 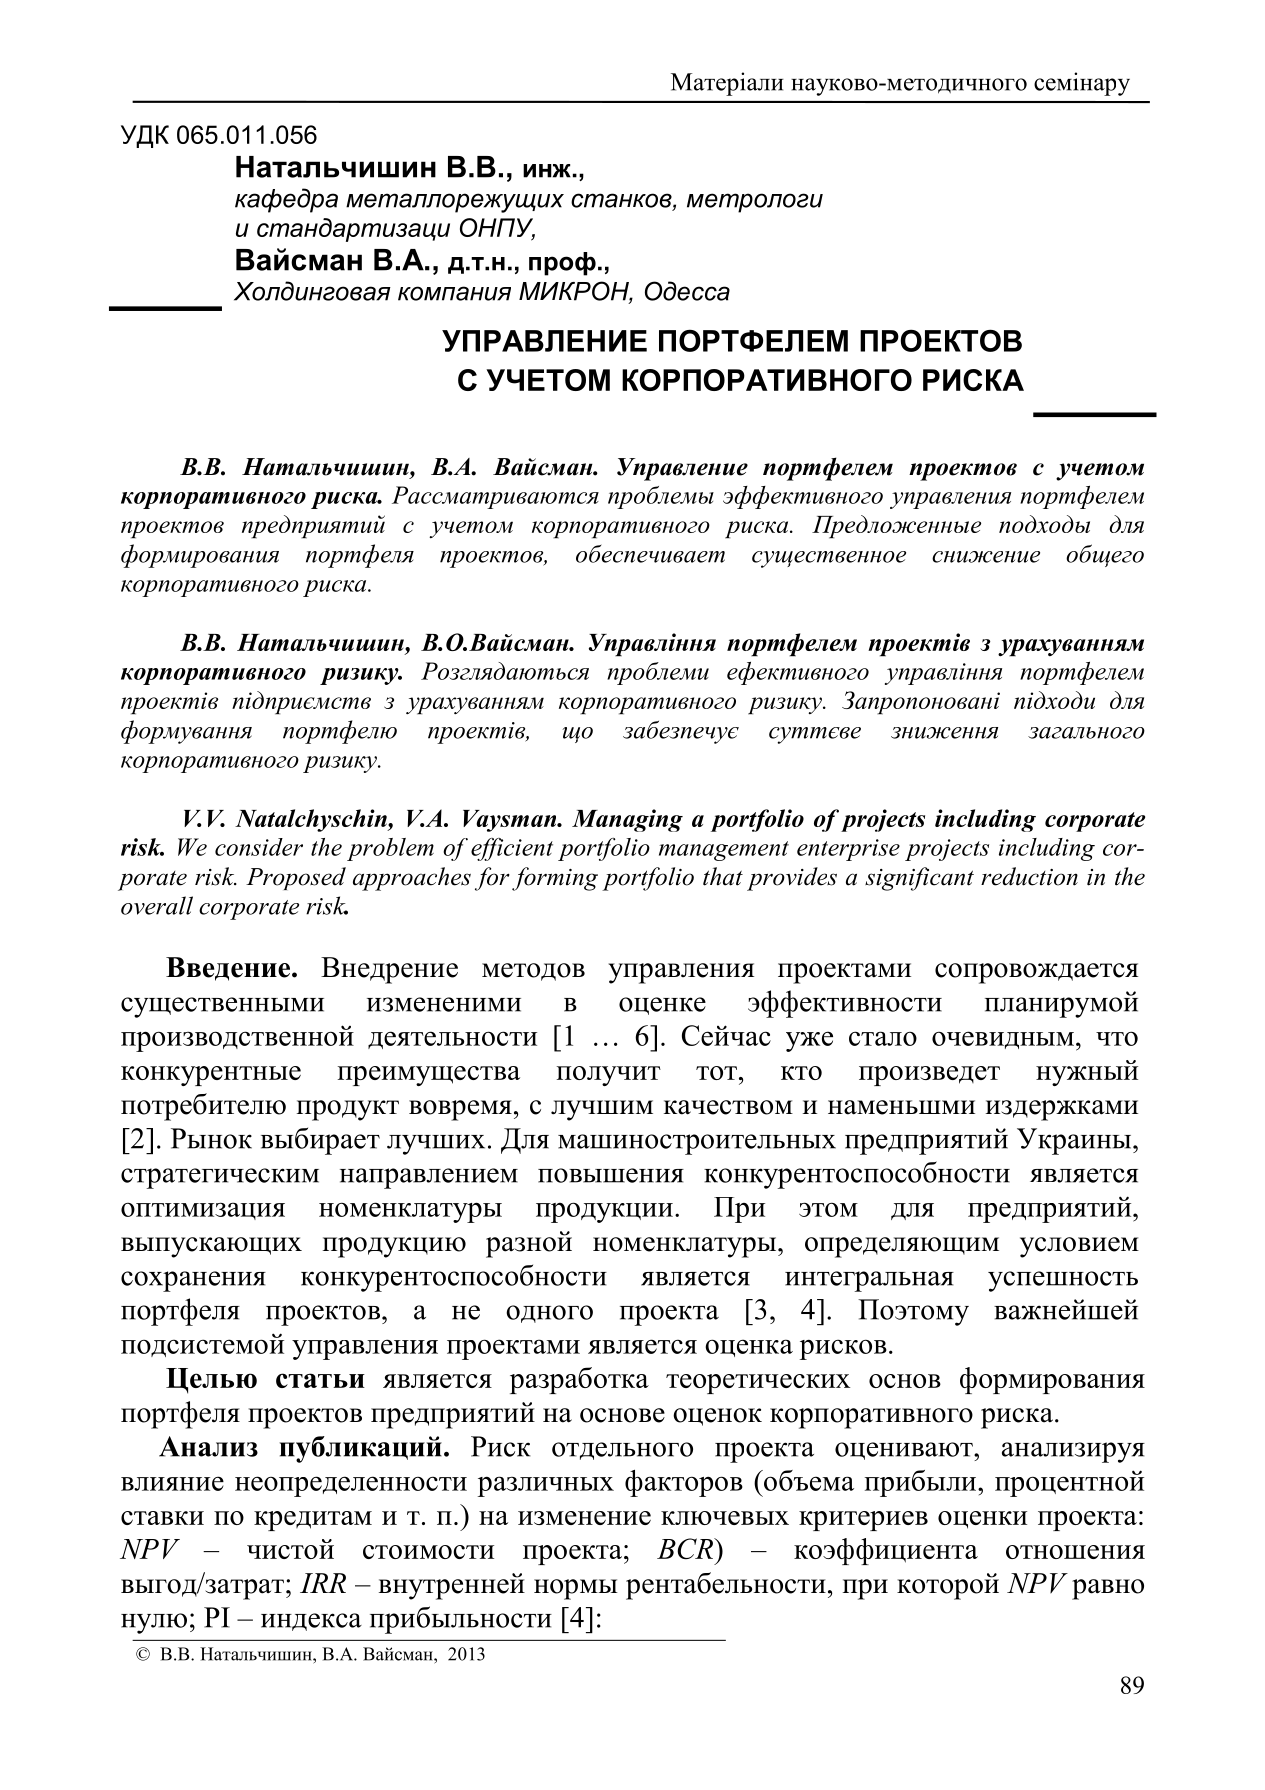 What do you see at coordinates (792, 879) in the screenshot?
I see `provides` at bounding box center [792, 879].
